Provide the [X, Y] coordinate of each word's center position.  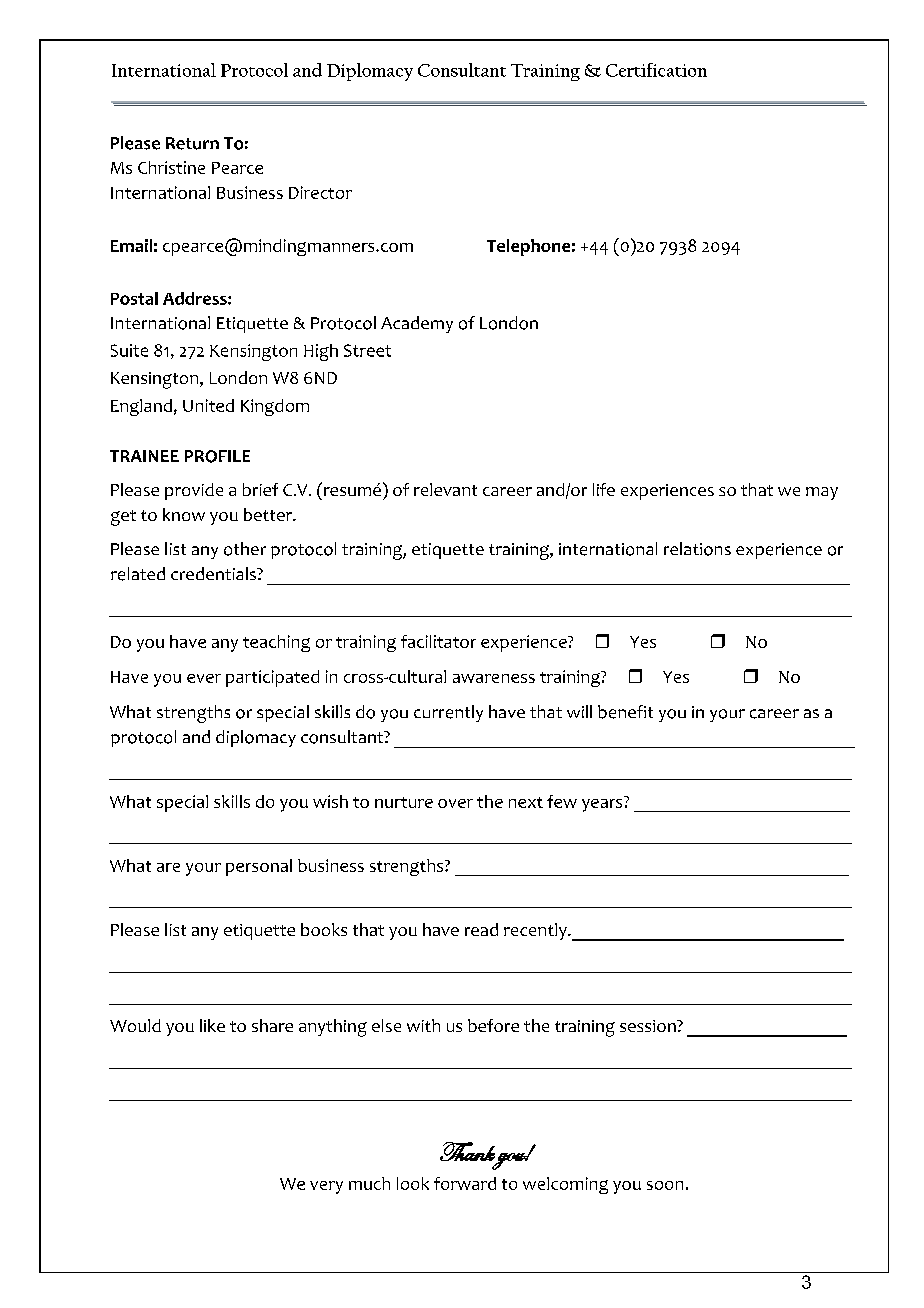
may [822, 493]
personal [259, 867]
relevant [445, 489]
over [455, 803]
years [603, 804]
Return [192, 143]
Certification [656, 70]
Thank [467, 1151]
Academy [417, 324]
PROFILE [217, 456]
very [326, 1187]
